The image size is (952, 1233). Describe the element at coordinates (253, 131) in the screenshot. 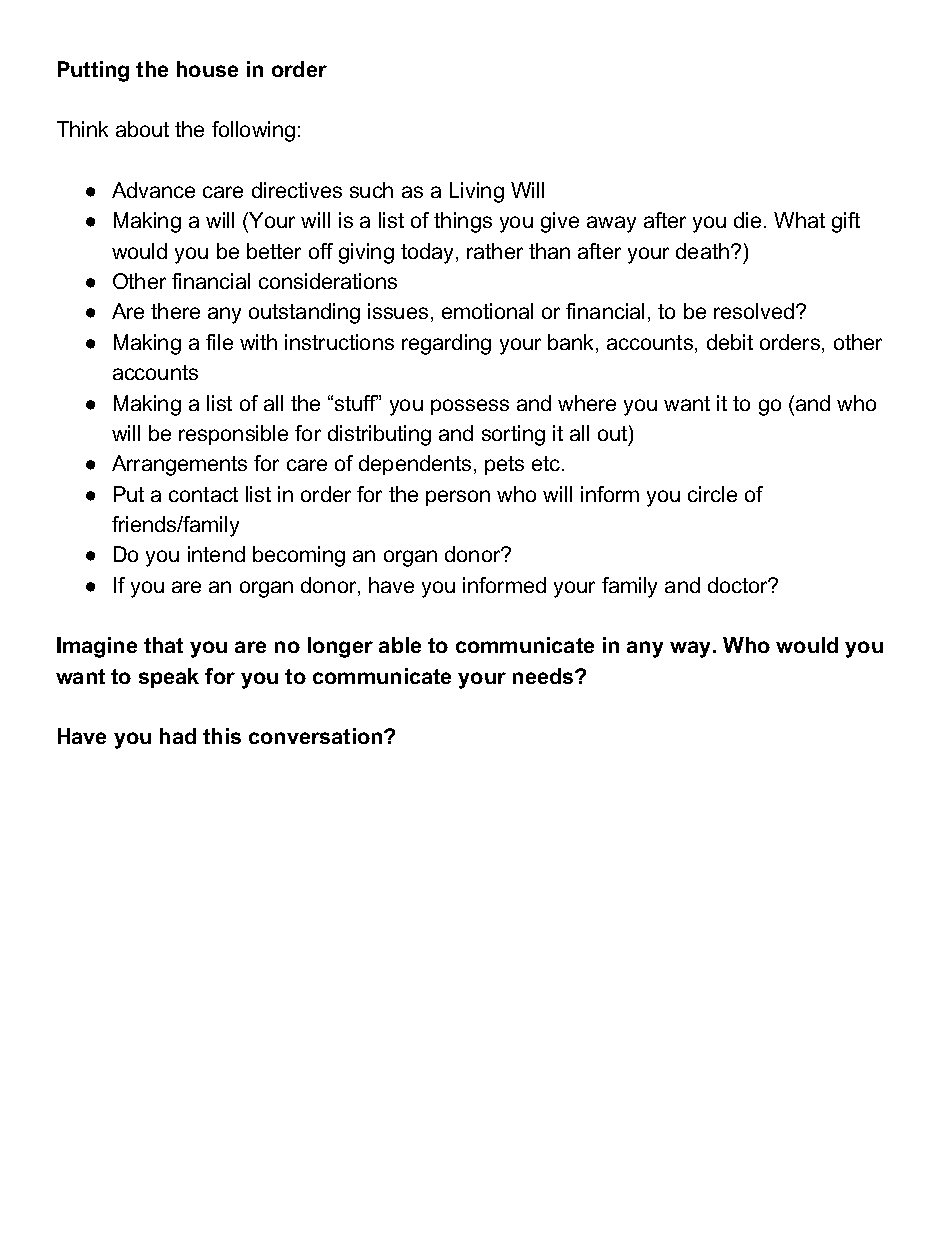

I see `following` at that location.
